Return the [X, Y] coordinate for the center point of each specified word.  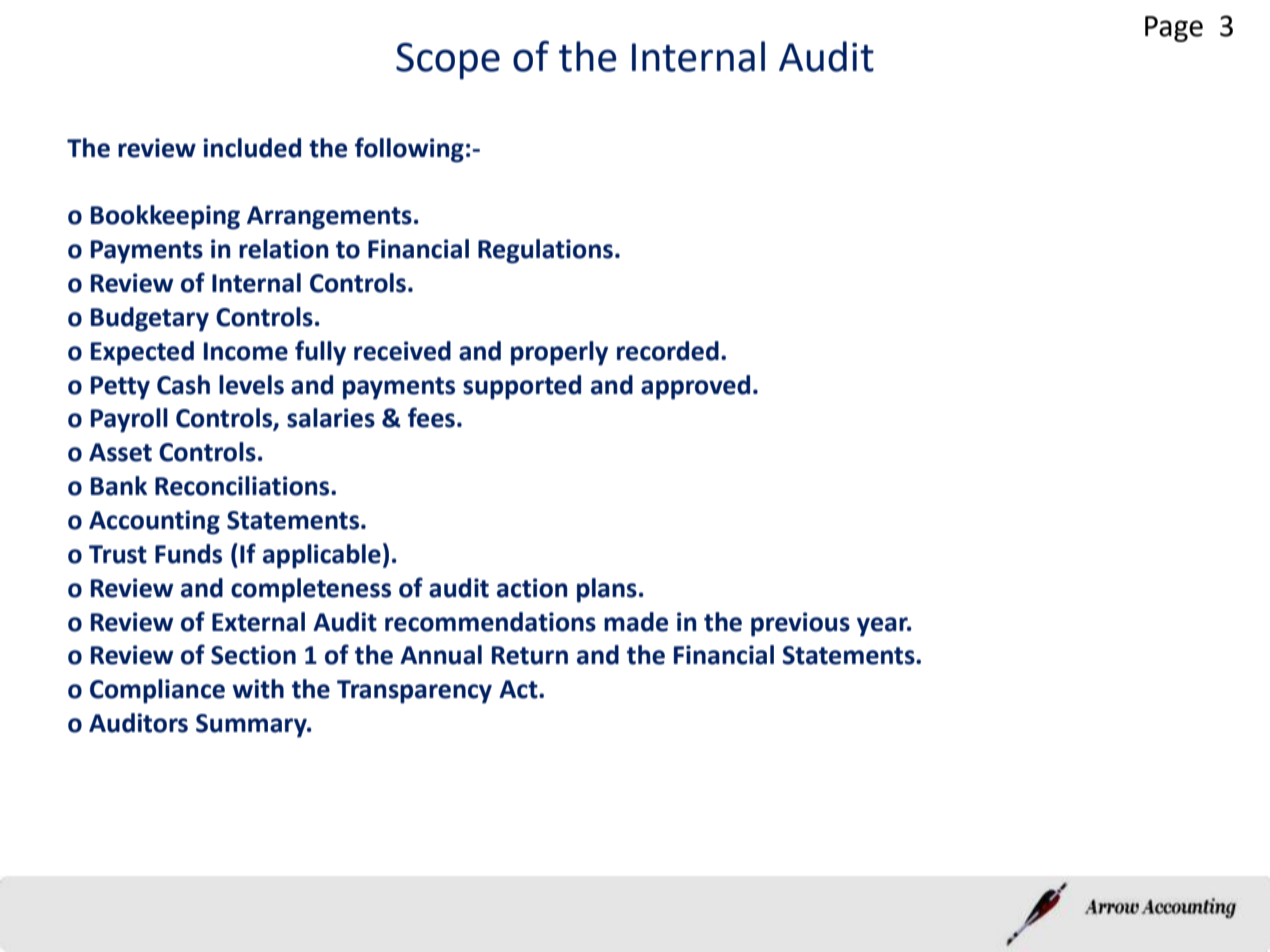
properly [559, 353]
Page [1174, 29]
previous [800, 624]
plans [607, 590]
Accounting [154, 522]
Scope [448, 61]
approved [695, 387]
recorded [668, 351]
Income [246, 351]
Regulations [545, 251]
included [252, 148]
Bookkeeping [165, 217]
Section [253, 655]
